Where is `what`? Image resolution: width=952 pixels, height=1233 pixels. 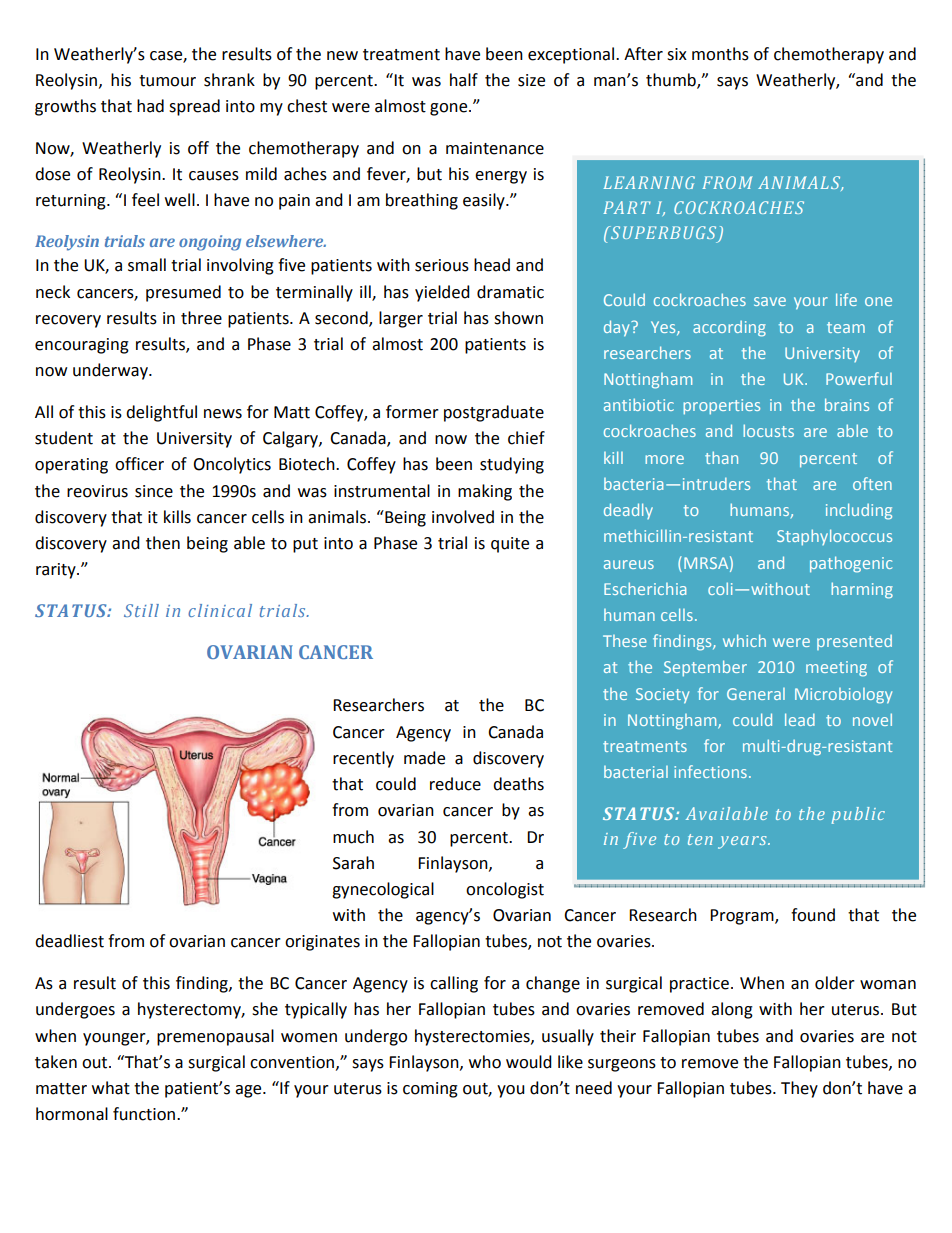
what is located at coordinates (111, 1088).
